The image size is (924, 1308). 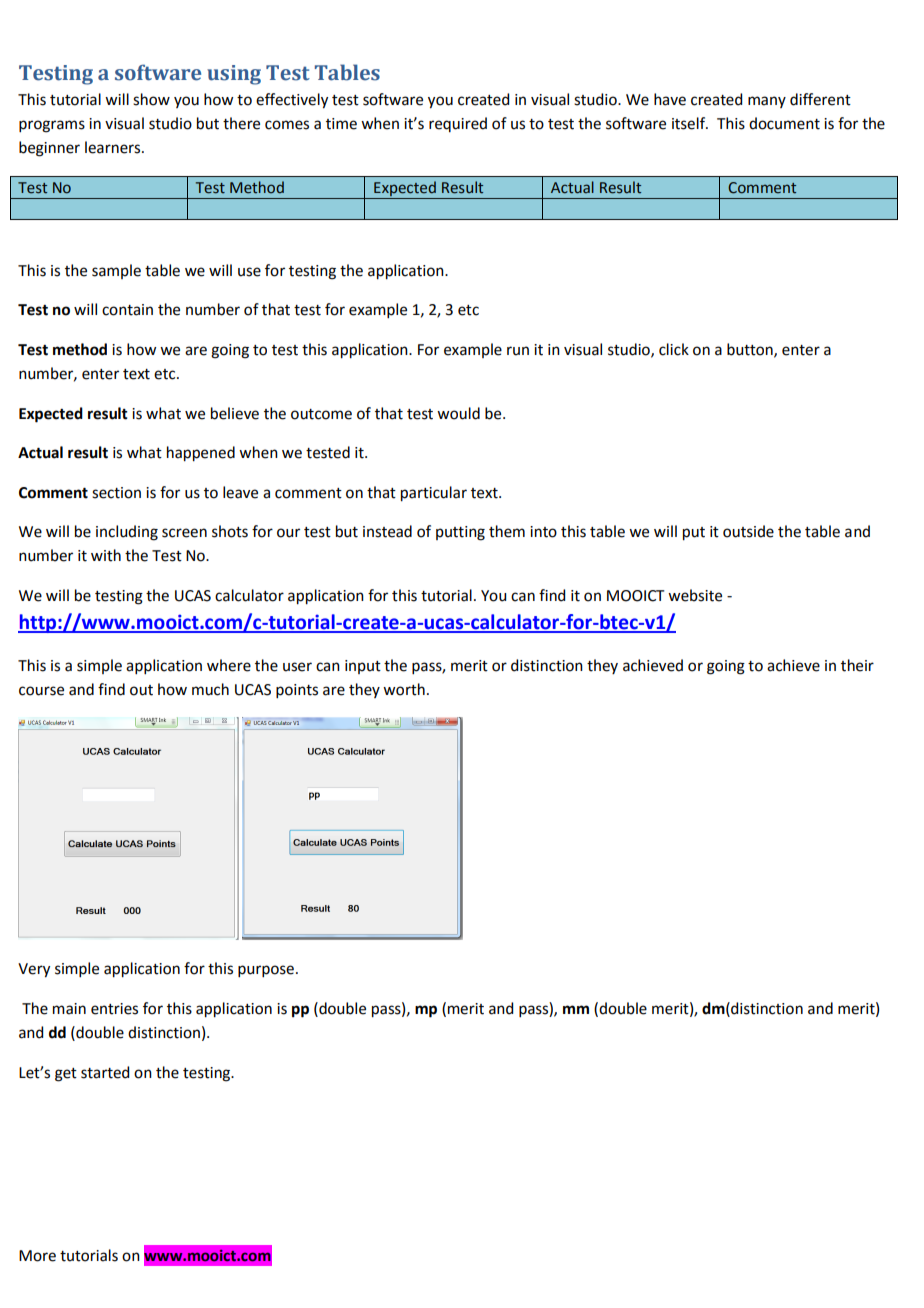 I want to click on worth, so click(x=404, y=689).
